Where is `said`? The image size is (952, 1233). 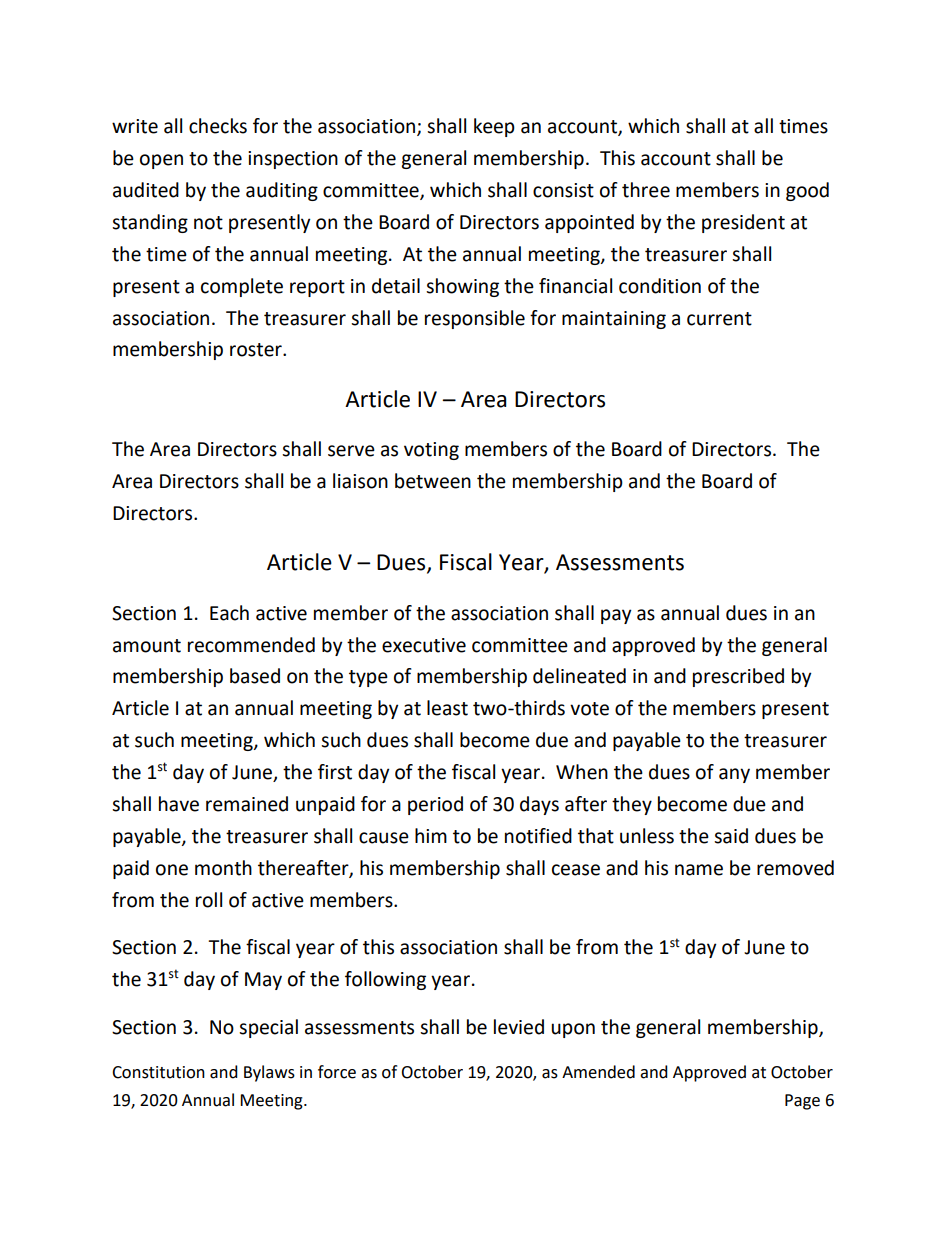
said is located at coordinates (731, 836).
